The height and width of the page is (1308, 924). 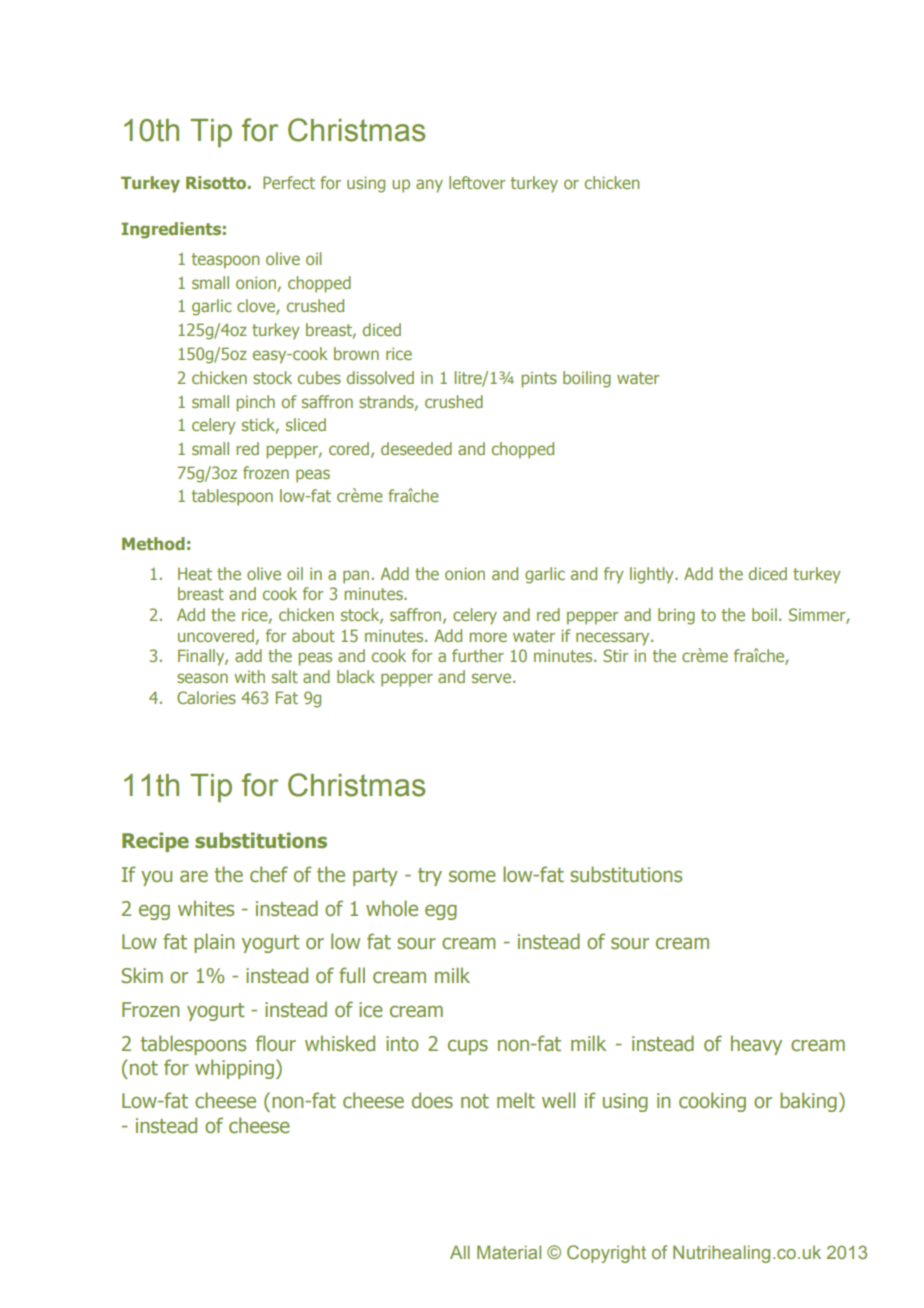 I want to click on pinch, so click(x=255, y=403).
